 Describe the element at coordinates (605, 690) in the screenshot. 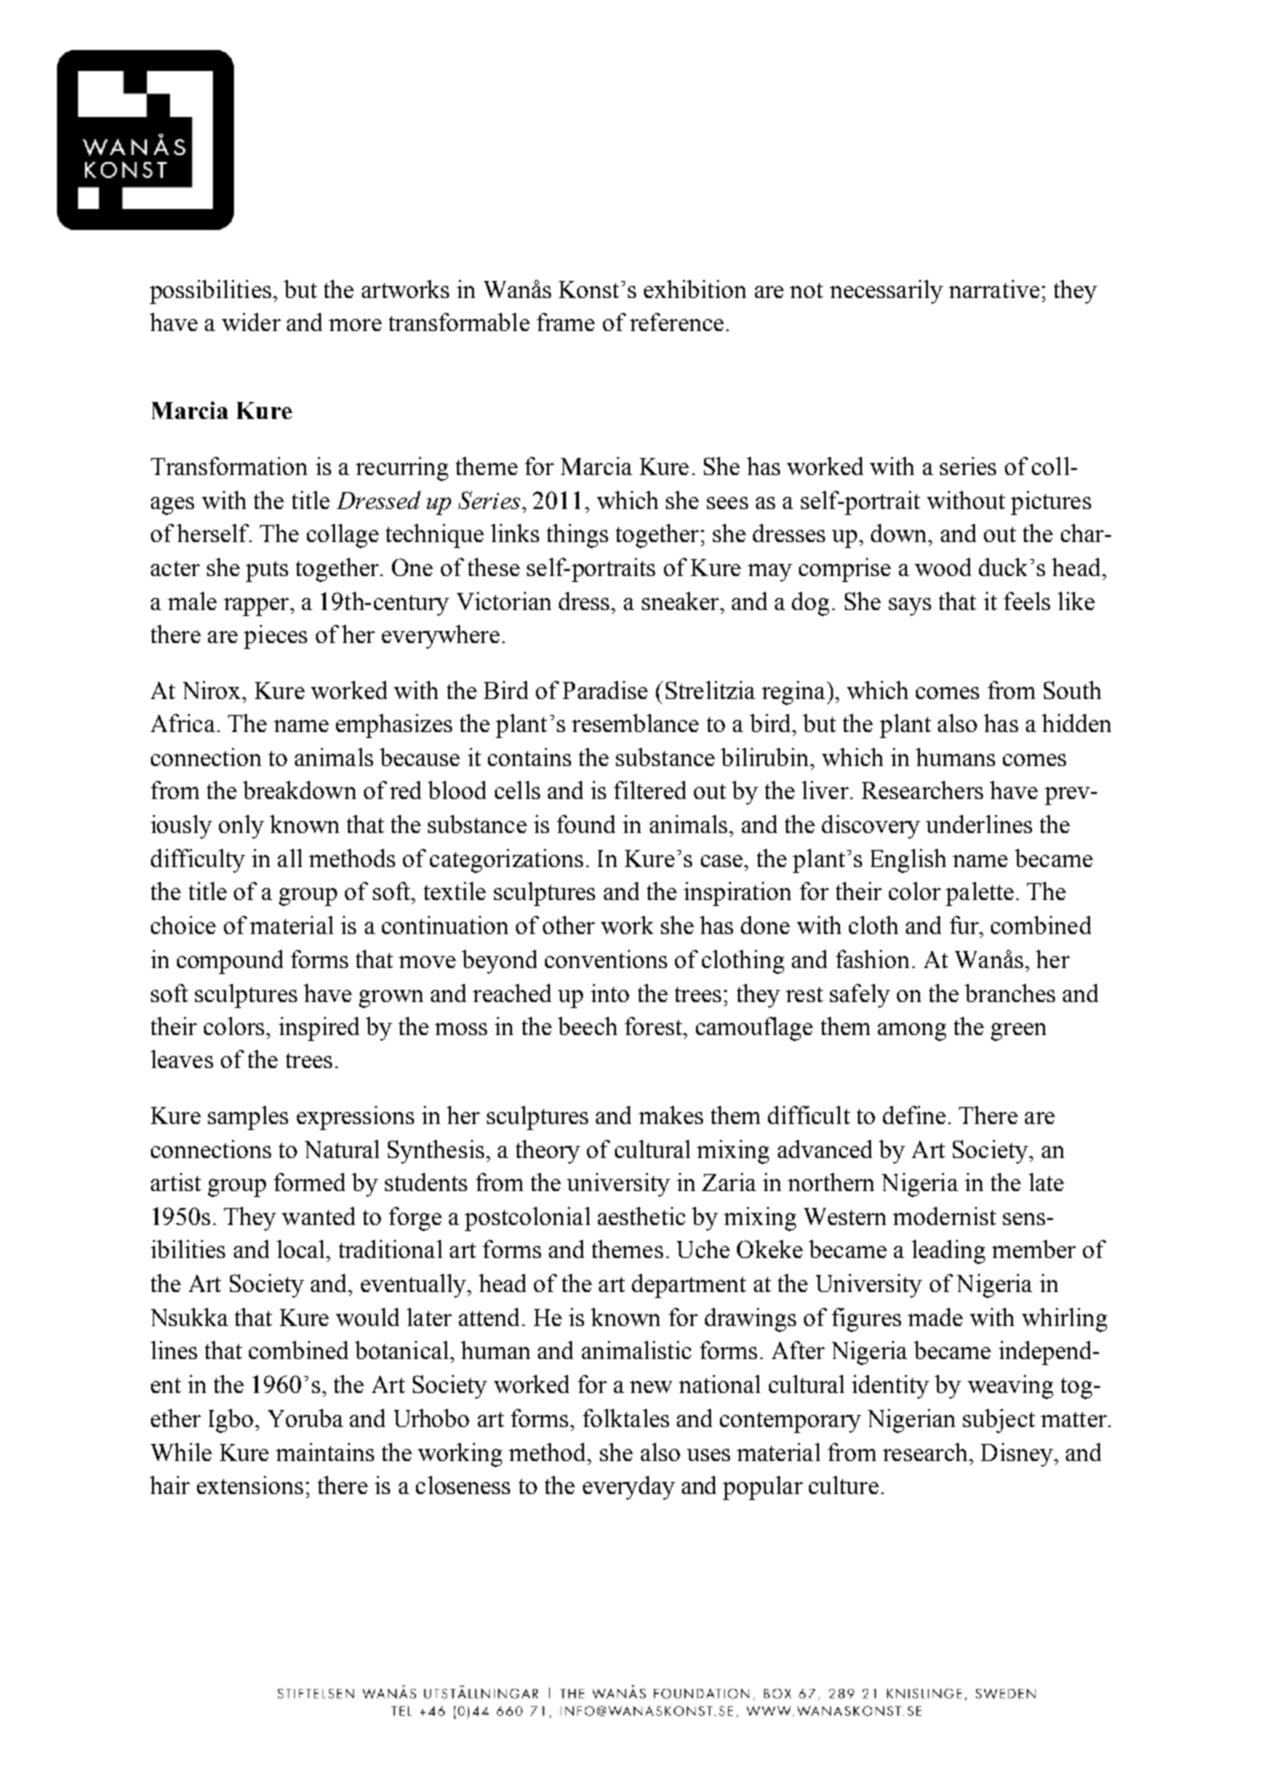

I see `Paradise` at that location.
